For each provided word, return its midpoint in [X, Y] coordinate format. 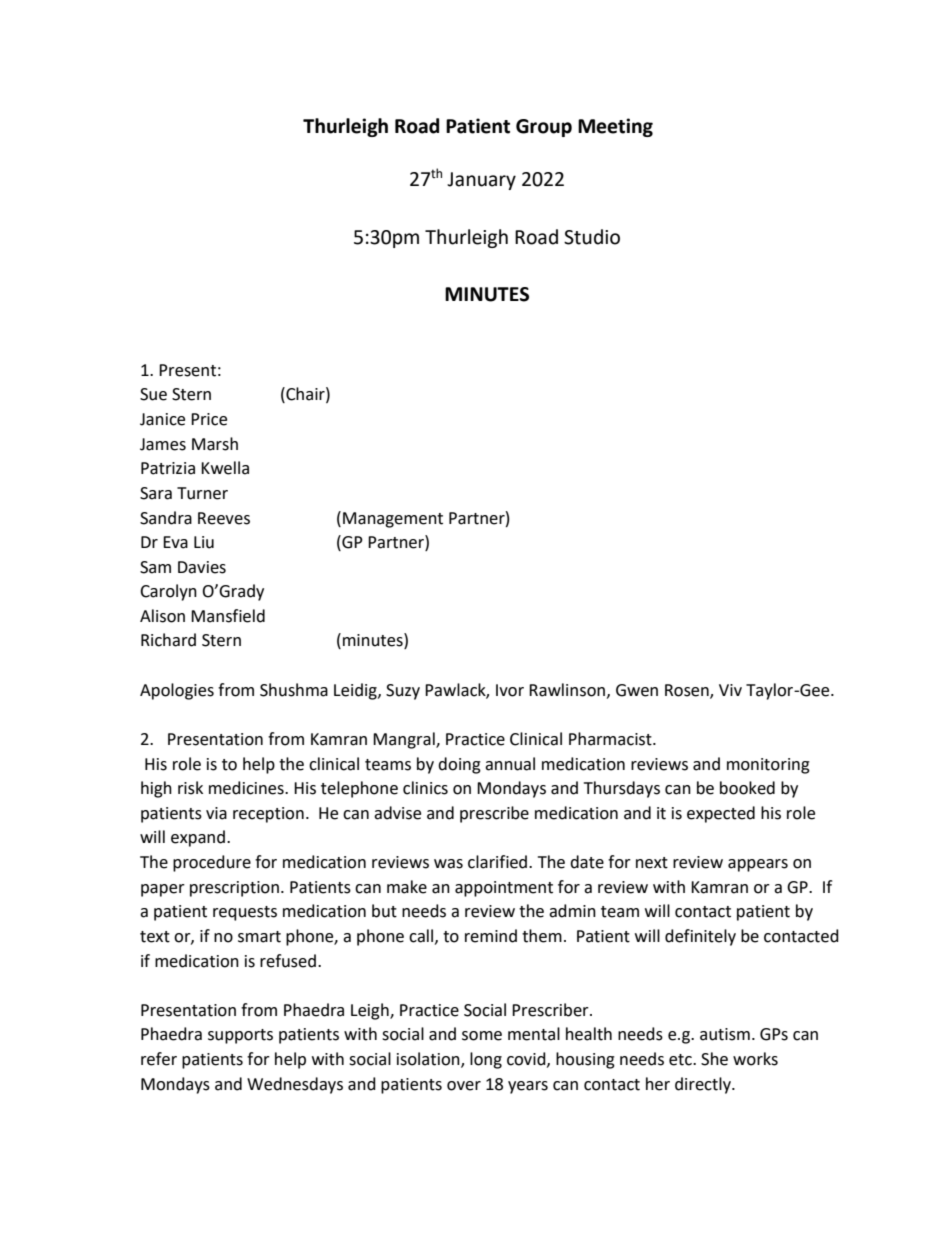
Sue [153, 394]
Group [544, 128]
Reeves [224, 518]
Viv [730, 690]
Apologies [177, 691]
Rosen [688, 691]
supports [240, 1036]
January [481, 181]
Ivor [510, 690]
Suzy [403, 692]
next [652, 863]
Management [393, 520]
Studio [592, 237]
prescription [234, 889]
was [448, 864]
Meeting [615, 127]
